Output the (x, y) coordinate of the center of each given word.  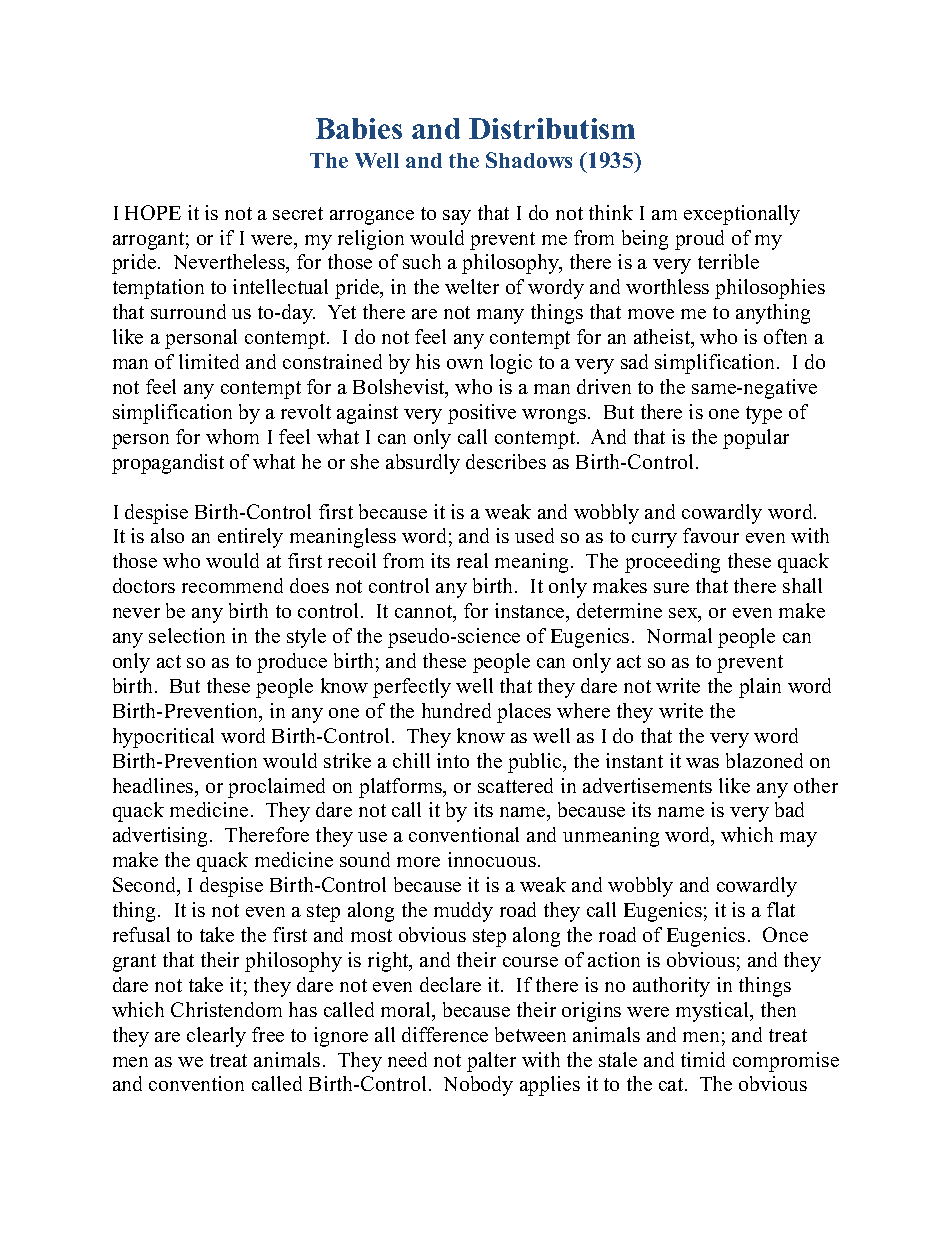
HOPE (153, 212)
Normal (679, 635)
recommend (232, 585)
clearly (216, 1037)
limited (209, 361)
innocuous (492, 859)
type (764, 415)
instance (531, 610)
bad (789, 809)
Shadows (529, 160)
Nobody (478, 1086)
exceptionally (742, 215)
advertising (162, 837)
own (465, 364)
